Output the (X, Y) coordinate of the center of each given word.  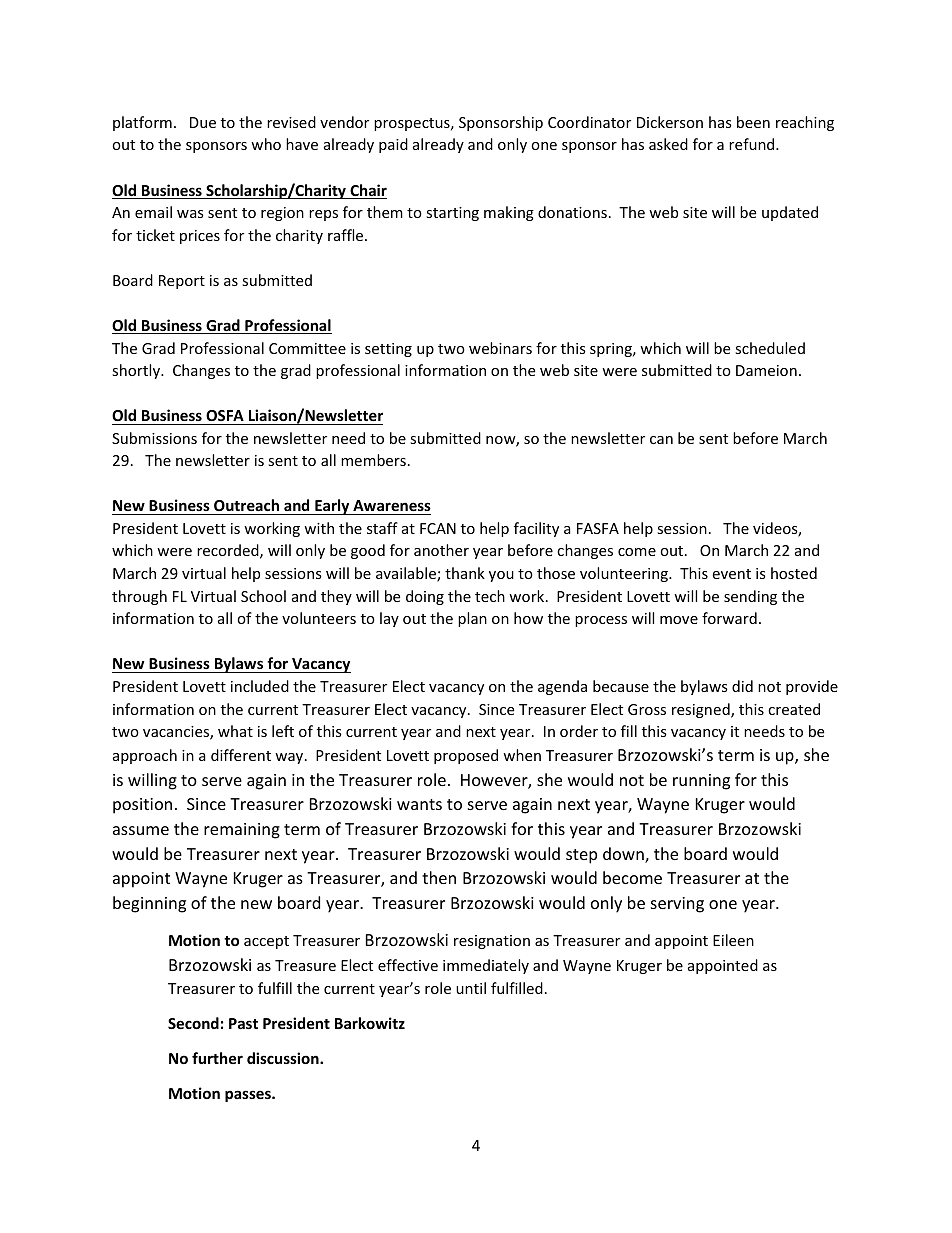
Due (203, 122)
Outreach (246, 507)
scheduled (770, 348)
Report (182, 282)
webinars (500, 348)
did (742, 686)
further (217, 1058)
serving (677, 905)
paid (393, 145)
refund (753, 144)
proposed (466, 756)
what (235, 731)
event (731, 574)
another (441, 550)
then (439, 877)
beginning (149, 904)
